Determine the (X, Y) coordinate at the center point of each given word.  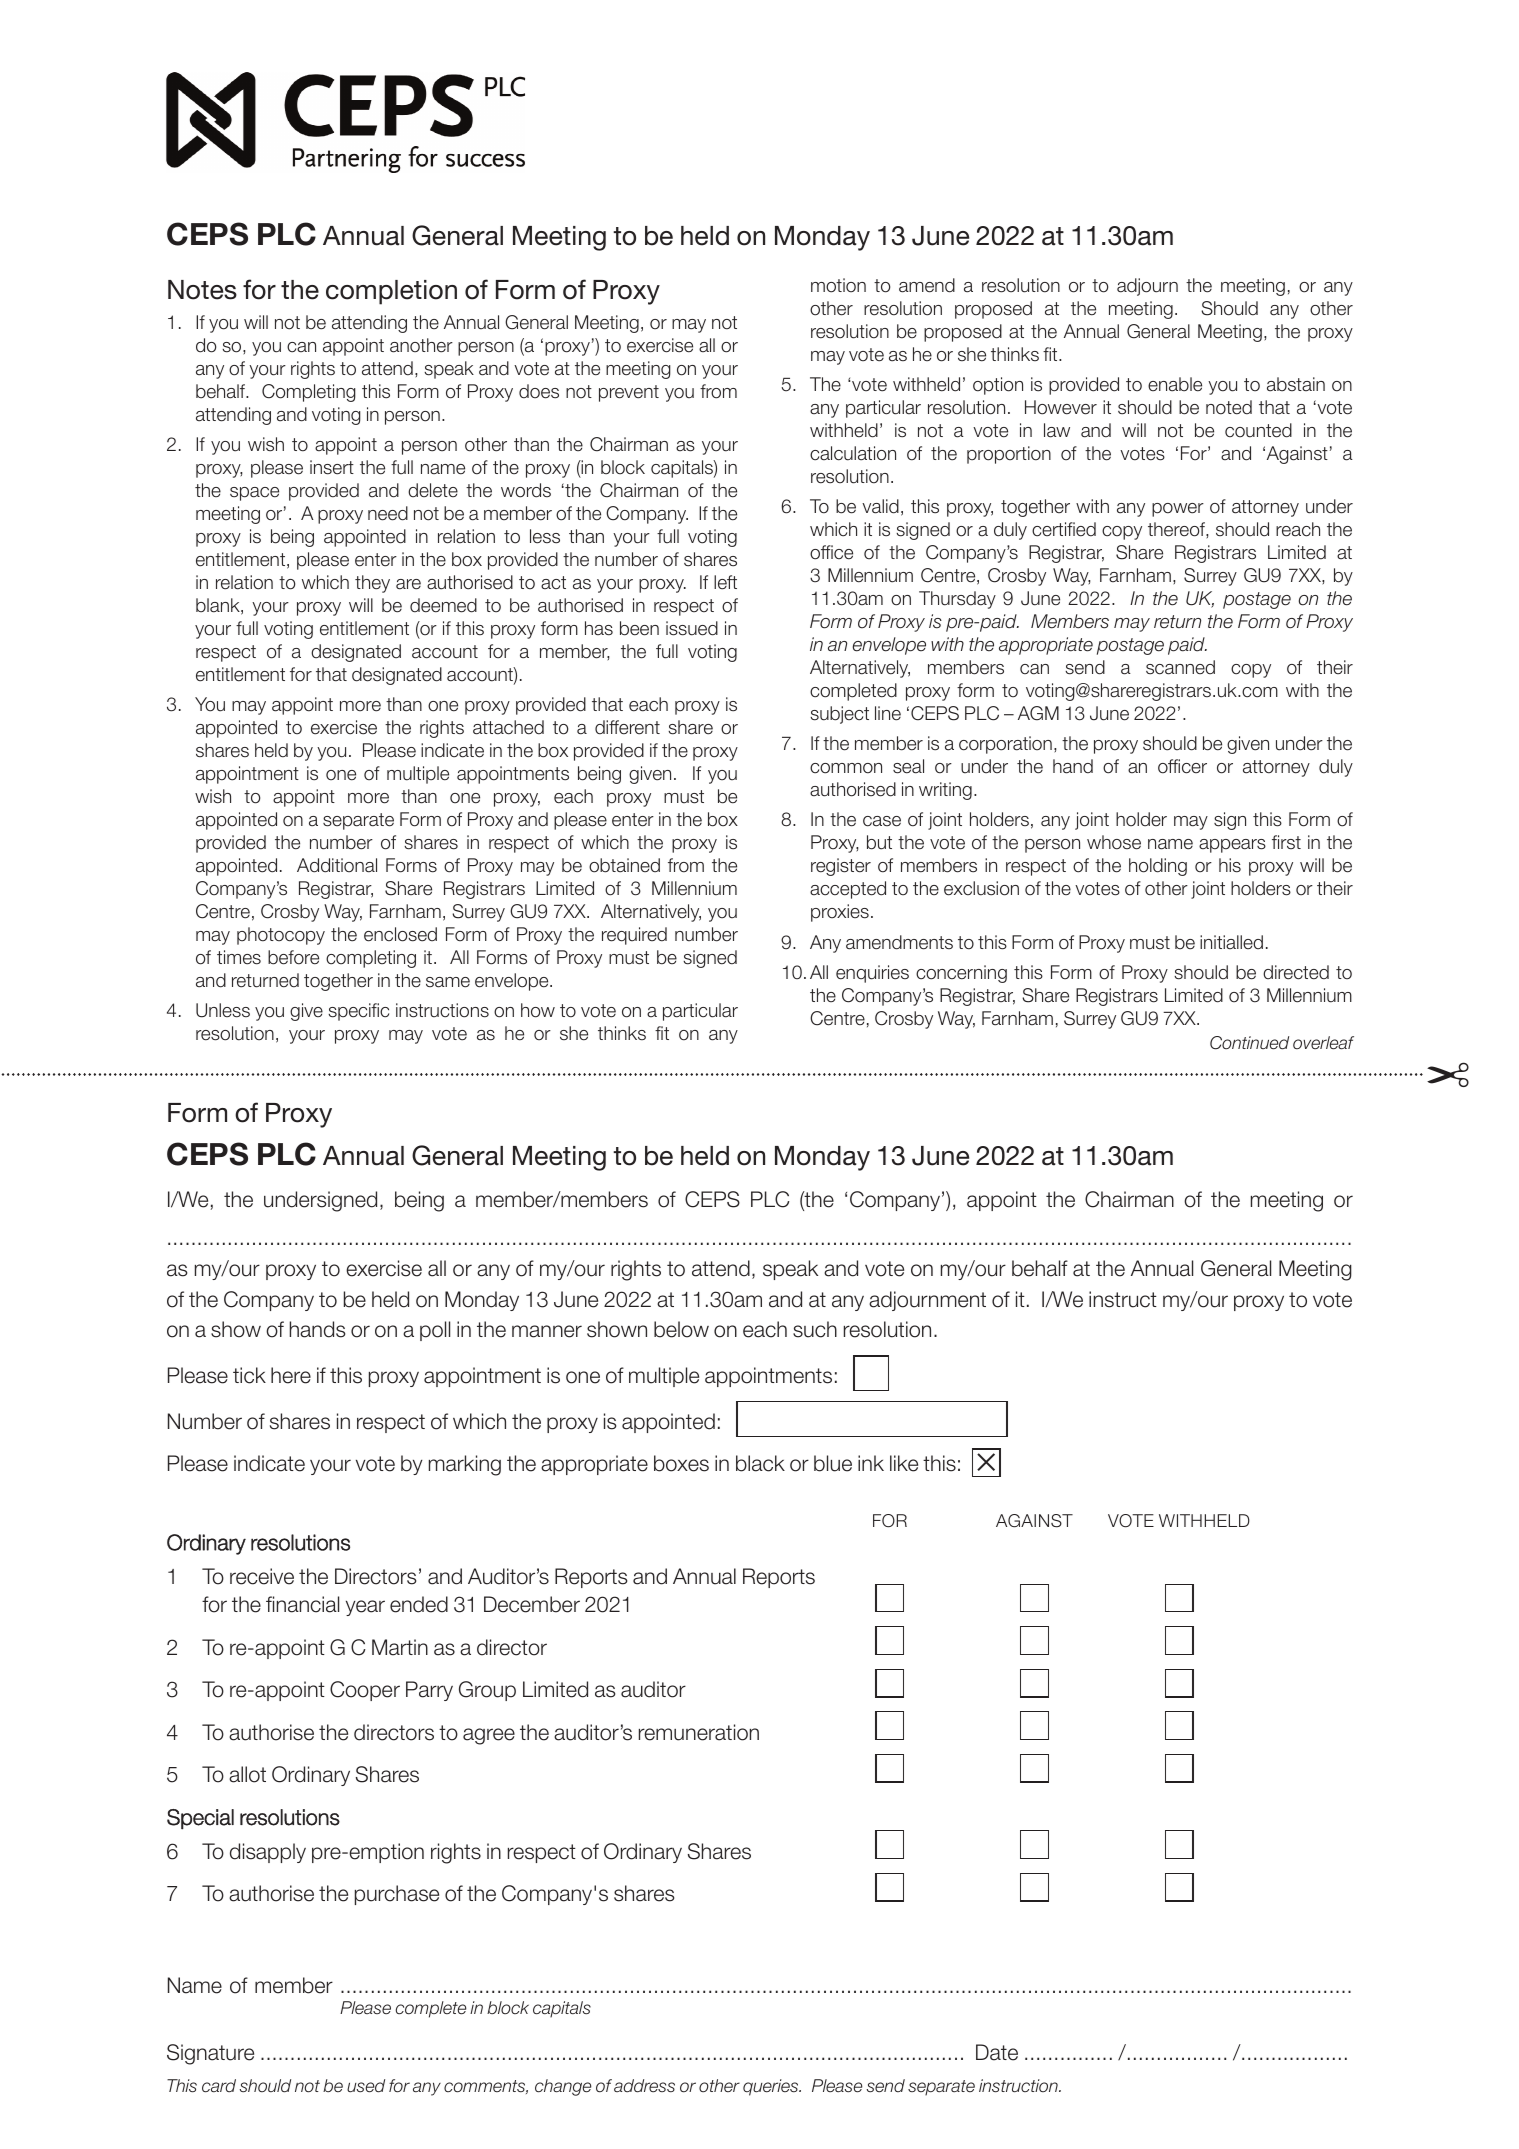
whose (1114, 842)
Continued (1249, 1043)
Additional (337, 865)
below (681, 1329)
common (846, 768)
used (366, 2086)
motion (838, 285)
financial (302, 1604)
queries (772, 2087)
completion (391, 292)
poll (435, 1331)
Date (997, 2052)
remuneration (699, 1732)
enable (1175, 384)
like (904, 1463)
